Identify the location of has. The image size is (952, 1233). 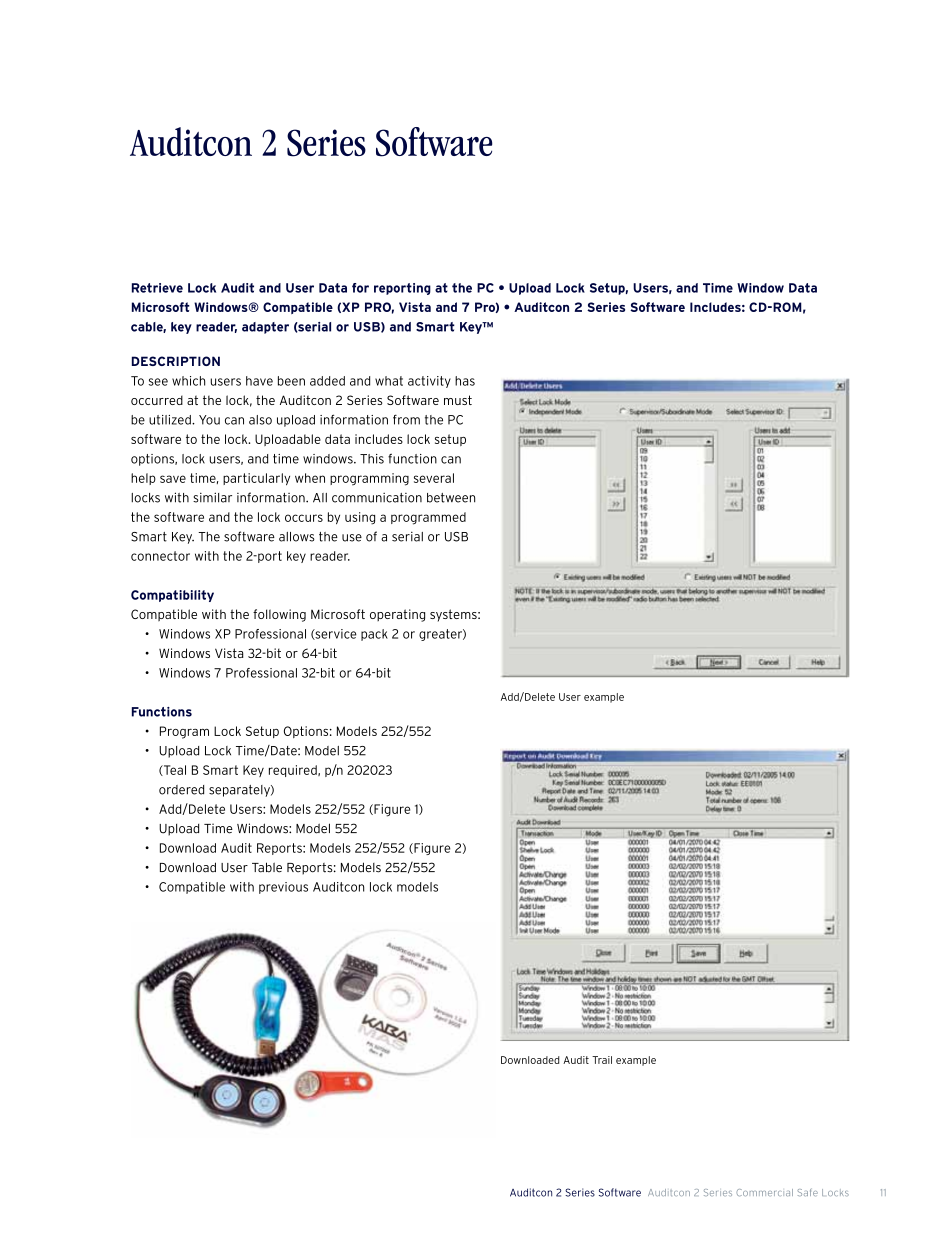
(465, 381).
